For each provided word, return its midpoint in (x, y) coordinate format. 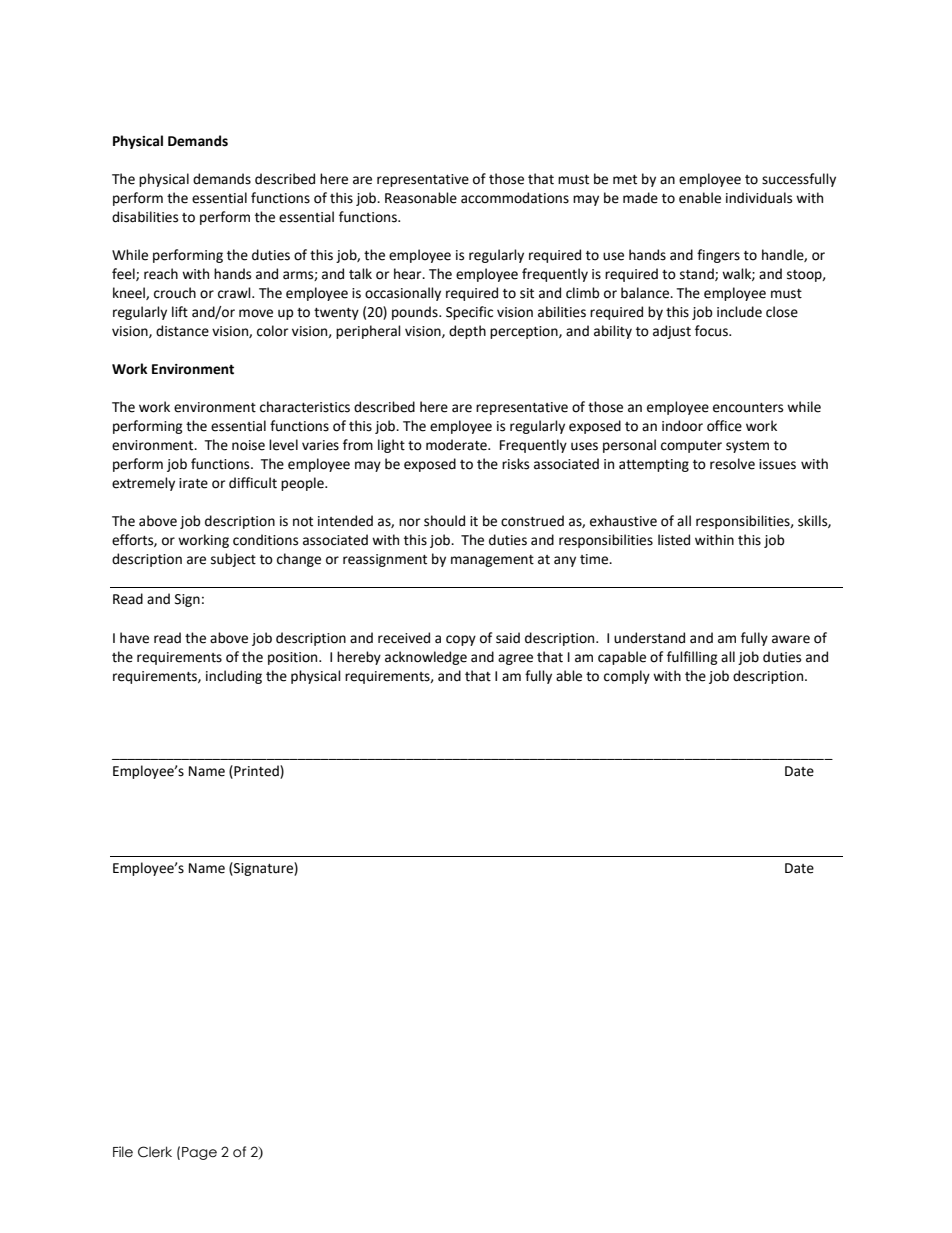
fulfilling (692, 658)
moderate (457, 445)
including (234, 677)
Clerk (155, 1152)
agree (515, 659)
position (294, 658)
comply (627, 677)
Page (199, 1153)
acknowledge (426, 658)
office (724, 426)
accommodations (515, 198)
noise (248, 445)
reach (161, 274)
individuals (759, 198)
